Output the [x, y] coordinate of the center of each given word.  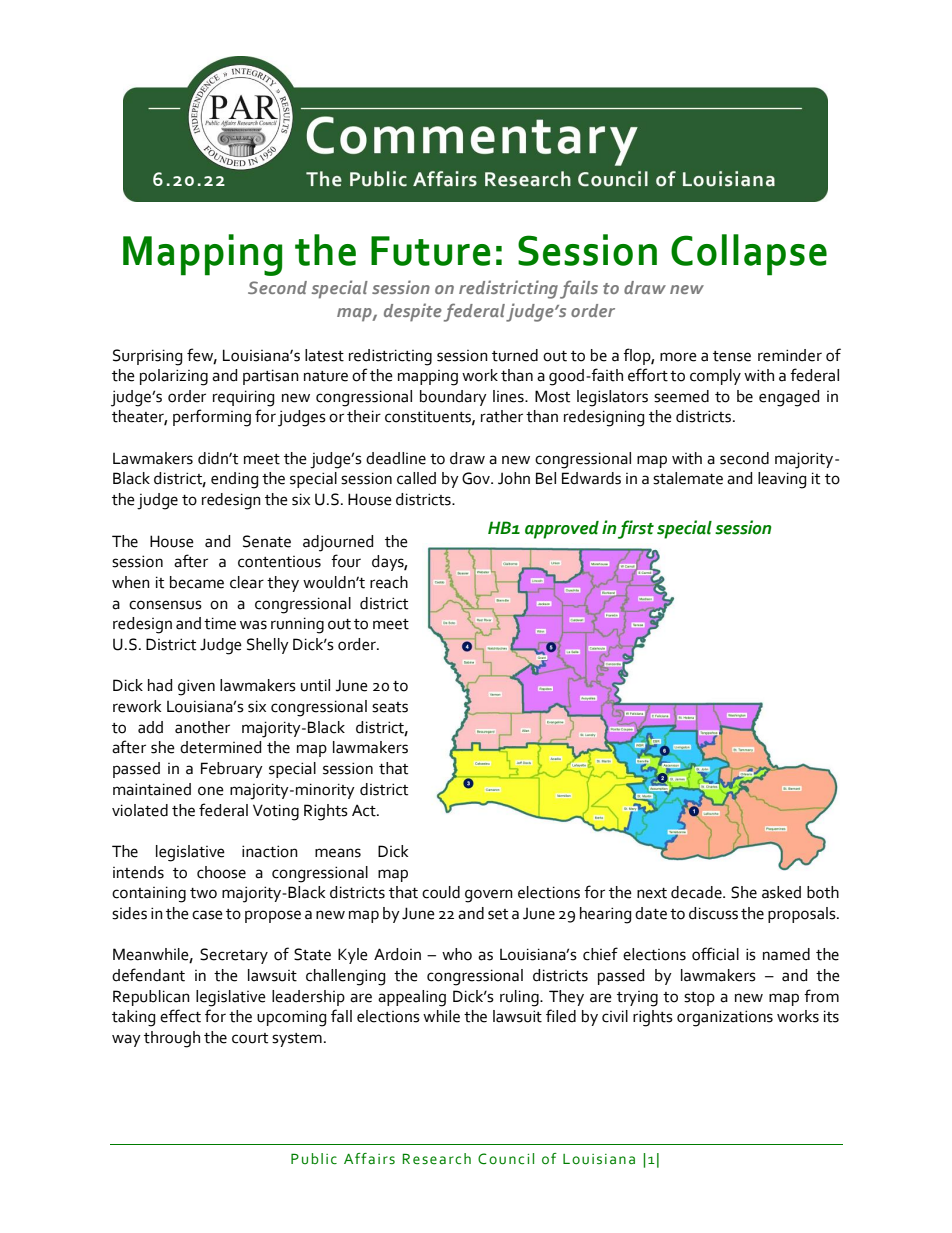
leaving [782, 480]
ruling [520, 998]
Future [431, 251]
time [220, 623]
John [514, 478]
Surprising [147, 357]
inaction [270, 851]
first [636, 529]
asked [781, 892]
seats [390, 707]
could [441, 892]
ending [234, 480]
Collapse [749, 255]
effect [180, 1016]
